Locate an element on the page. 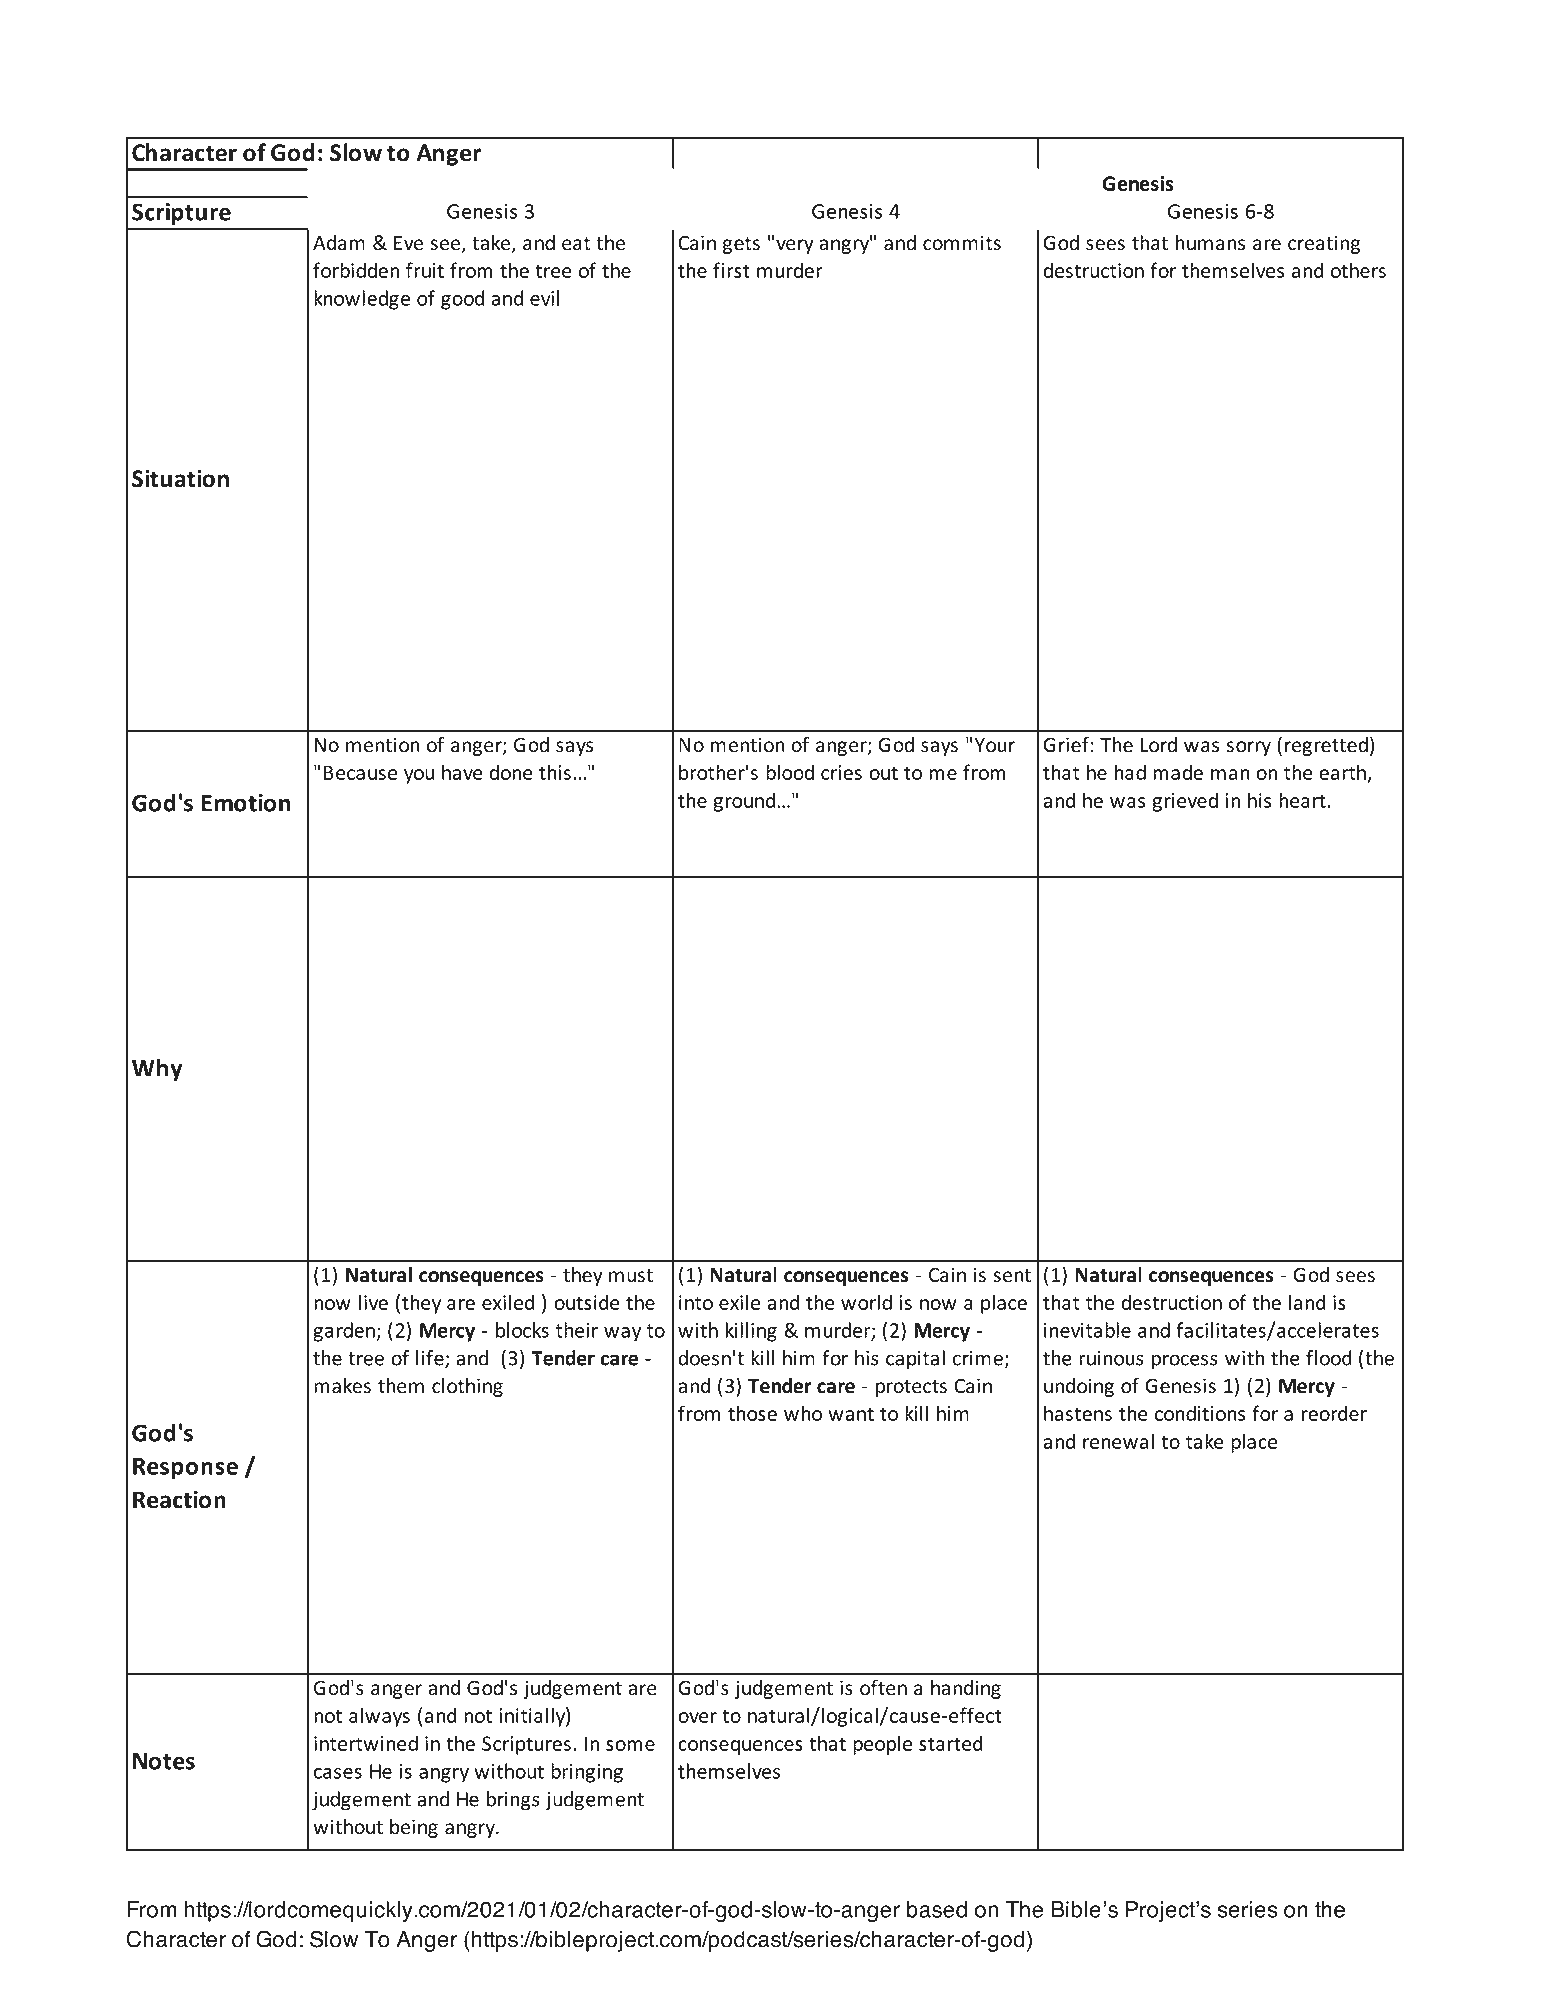 The height and width of the page is (2010, 1553). first is located at coordinates (731, 270).
